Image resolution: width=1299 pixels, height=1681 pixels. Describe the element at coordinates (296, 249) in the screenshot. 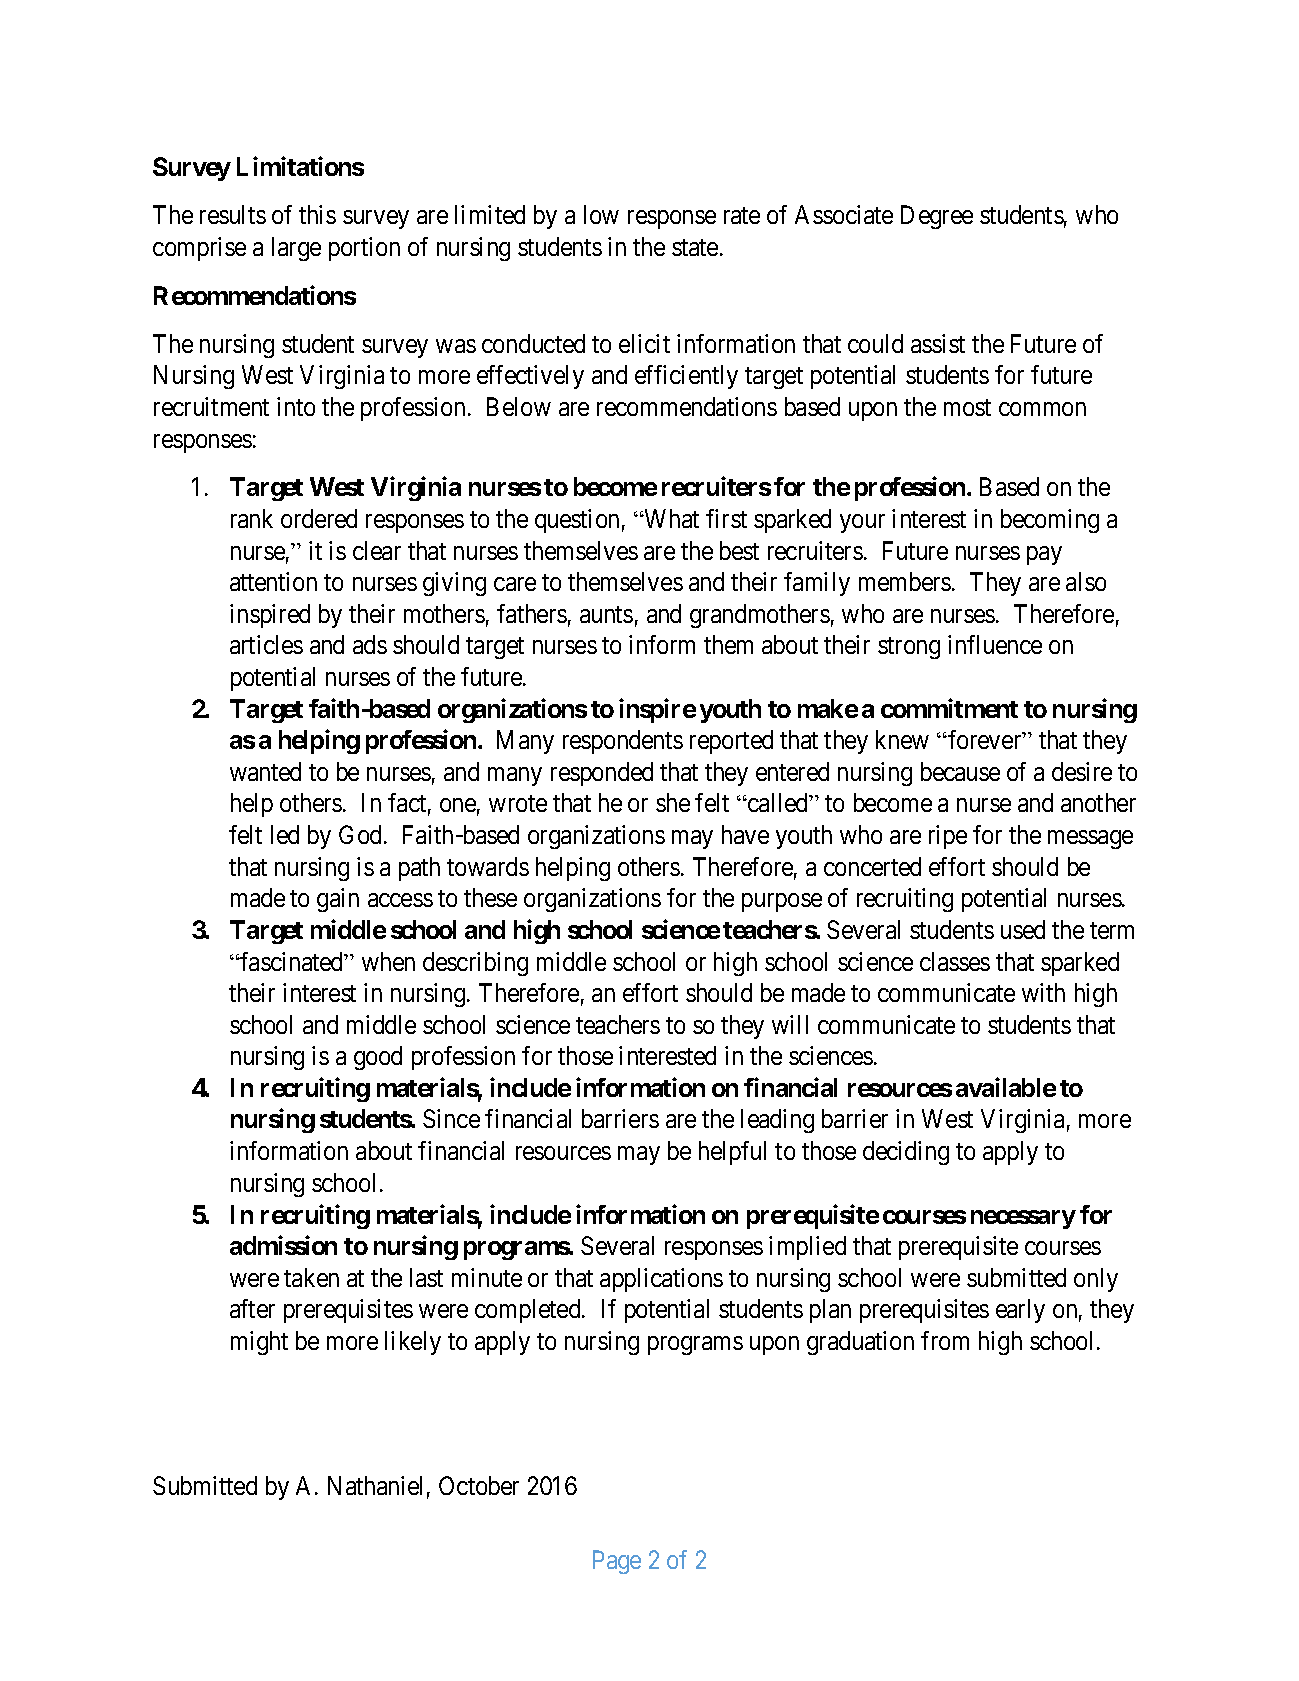

I see `large` at that location.
